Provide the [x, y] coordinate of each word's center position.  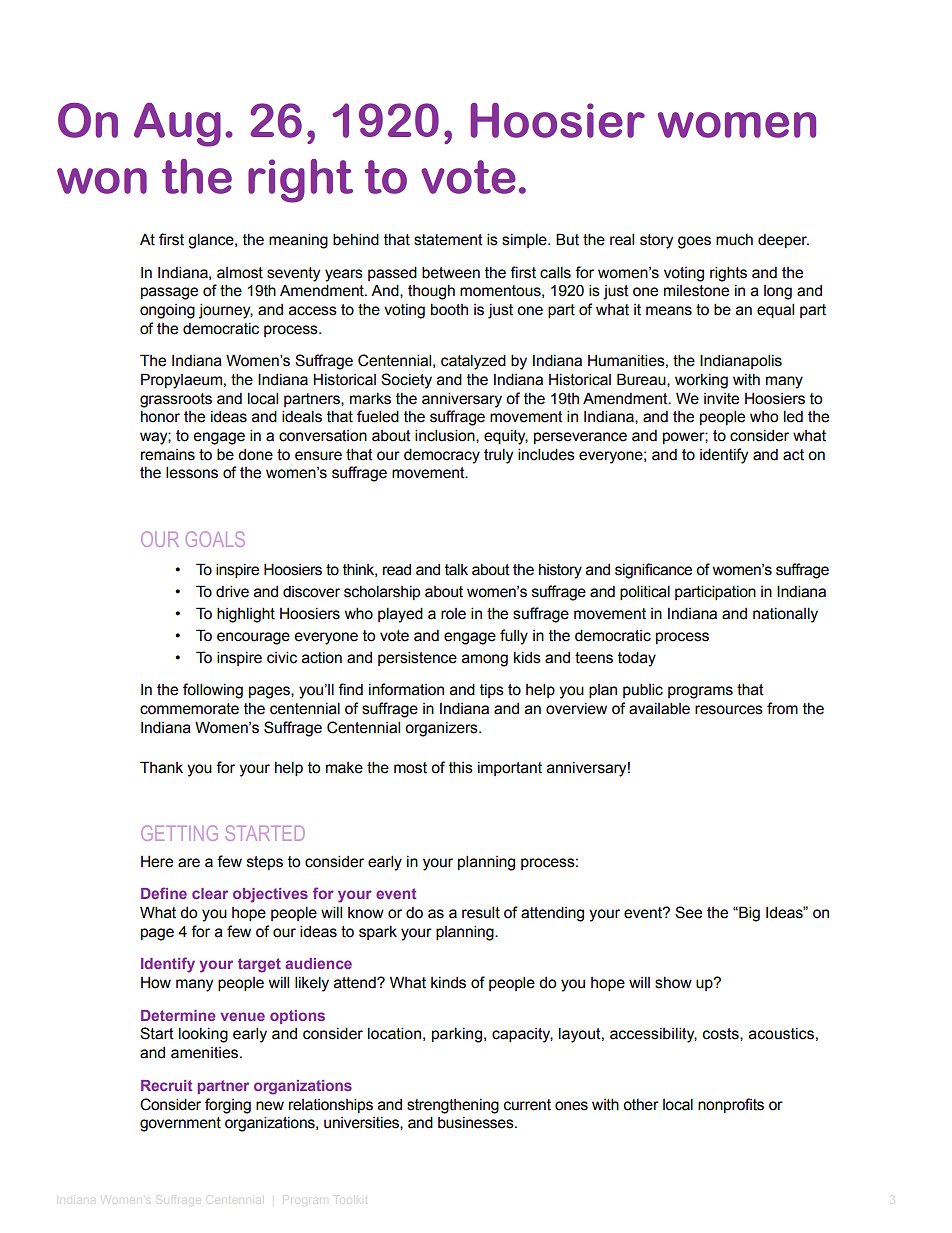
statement [448, 240]
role [453, 614]
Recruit [166, 1085]
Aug [177, 125]
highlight [246, 615]
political [645, 592]
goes [694, 242]
